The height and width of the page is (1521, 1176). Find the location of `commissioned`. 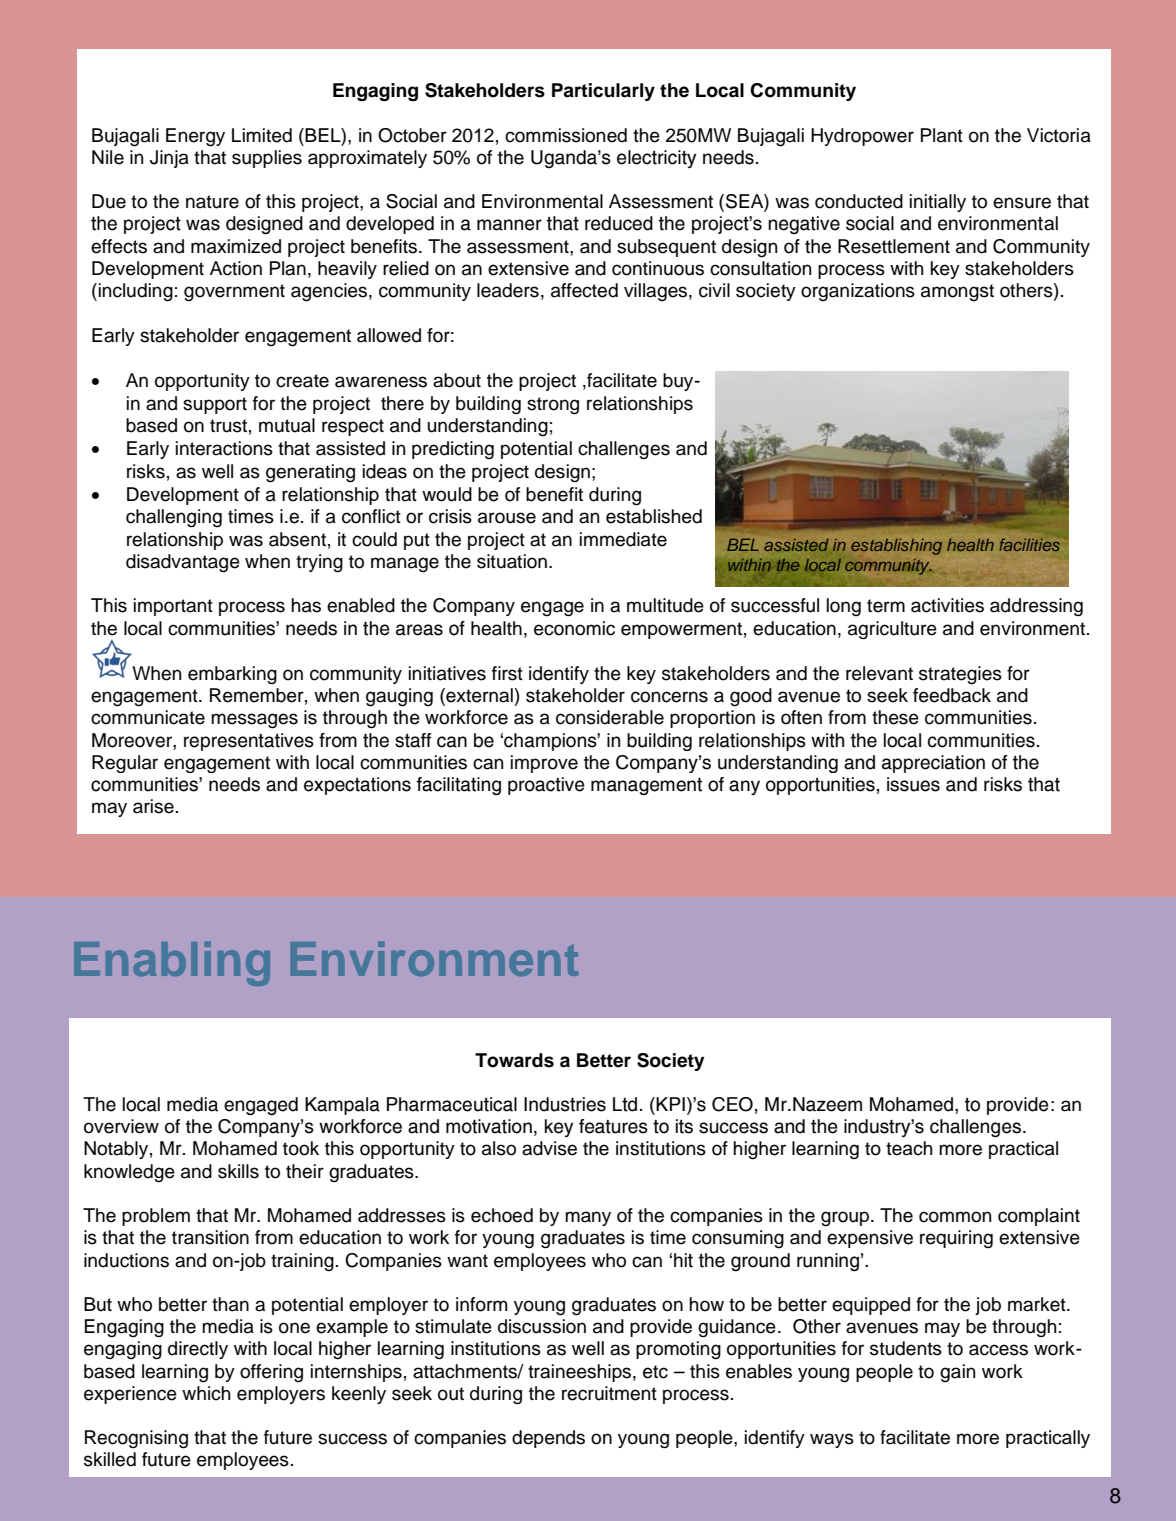

commissioned is located at coordinates (566, 135).
